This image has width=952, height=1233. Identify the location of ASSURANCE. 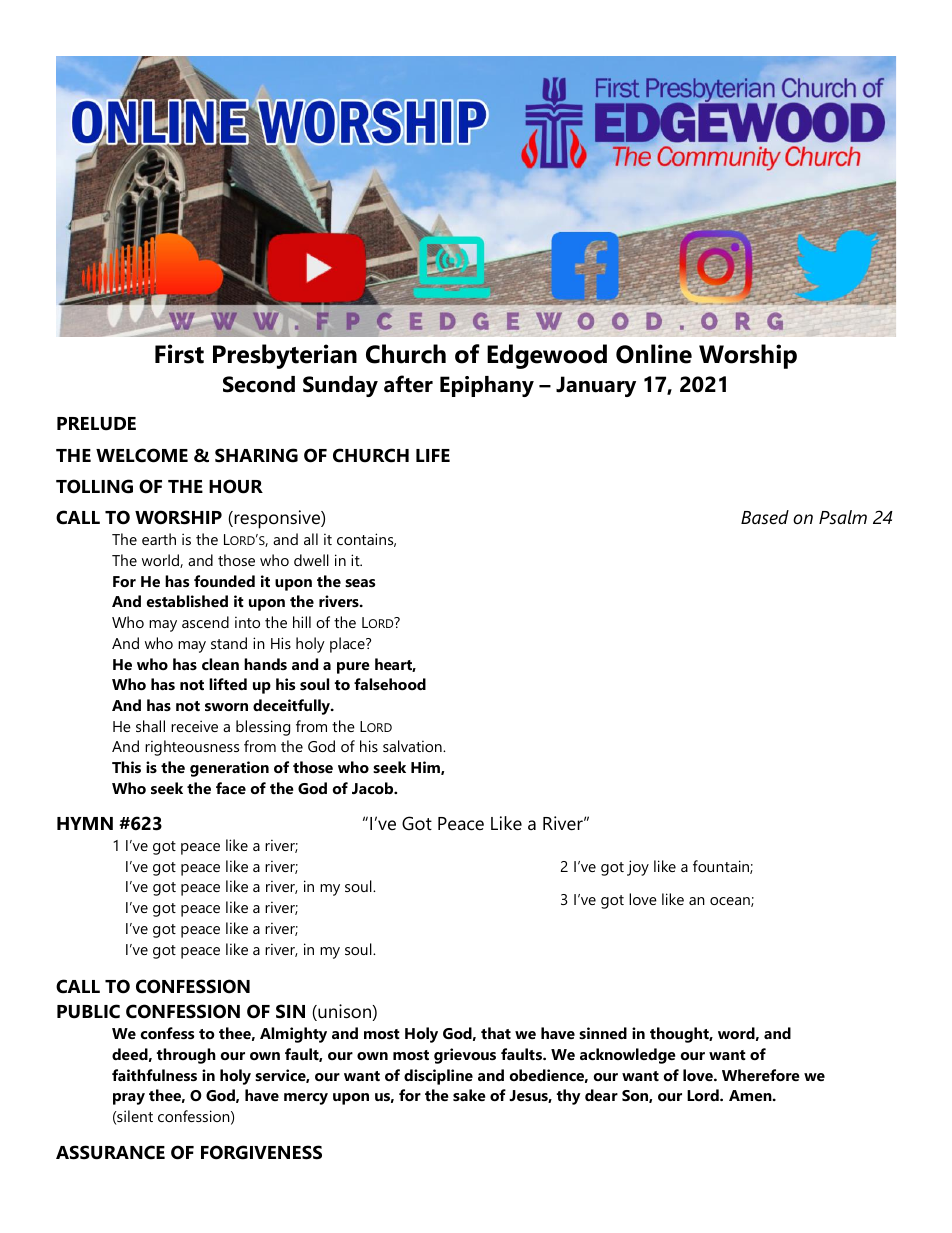
(110, 1152).
